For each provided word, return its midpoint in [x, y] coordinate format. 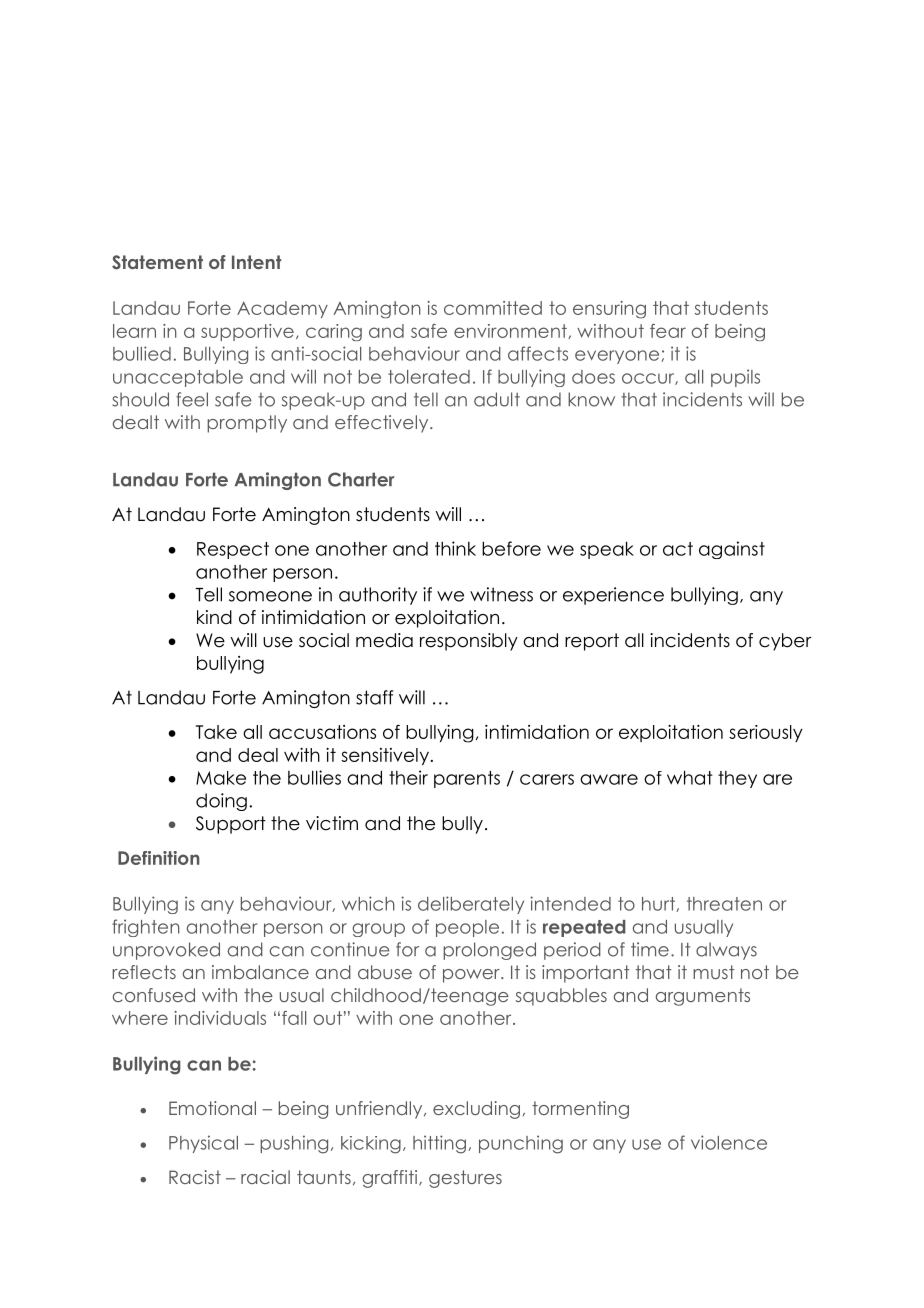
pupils [735, 378]
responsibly [469, 642]
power [472, 976]
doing [221, 802]
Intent [256, 262]
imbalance [260, 972]
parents [467, 779]
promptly [247, 424]
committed [493, 308]
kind [214, 617]
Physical [203, 1144]
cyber [785, 642]
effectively [383, 424]
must [714, 972]
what [690, 777]
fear [668, 331]
